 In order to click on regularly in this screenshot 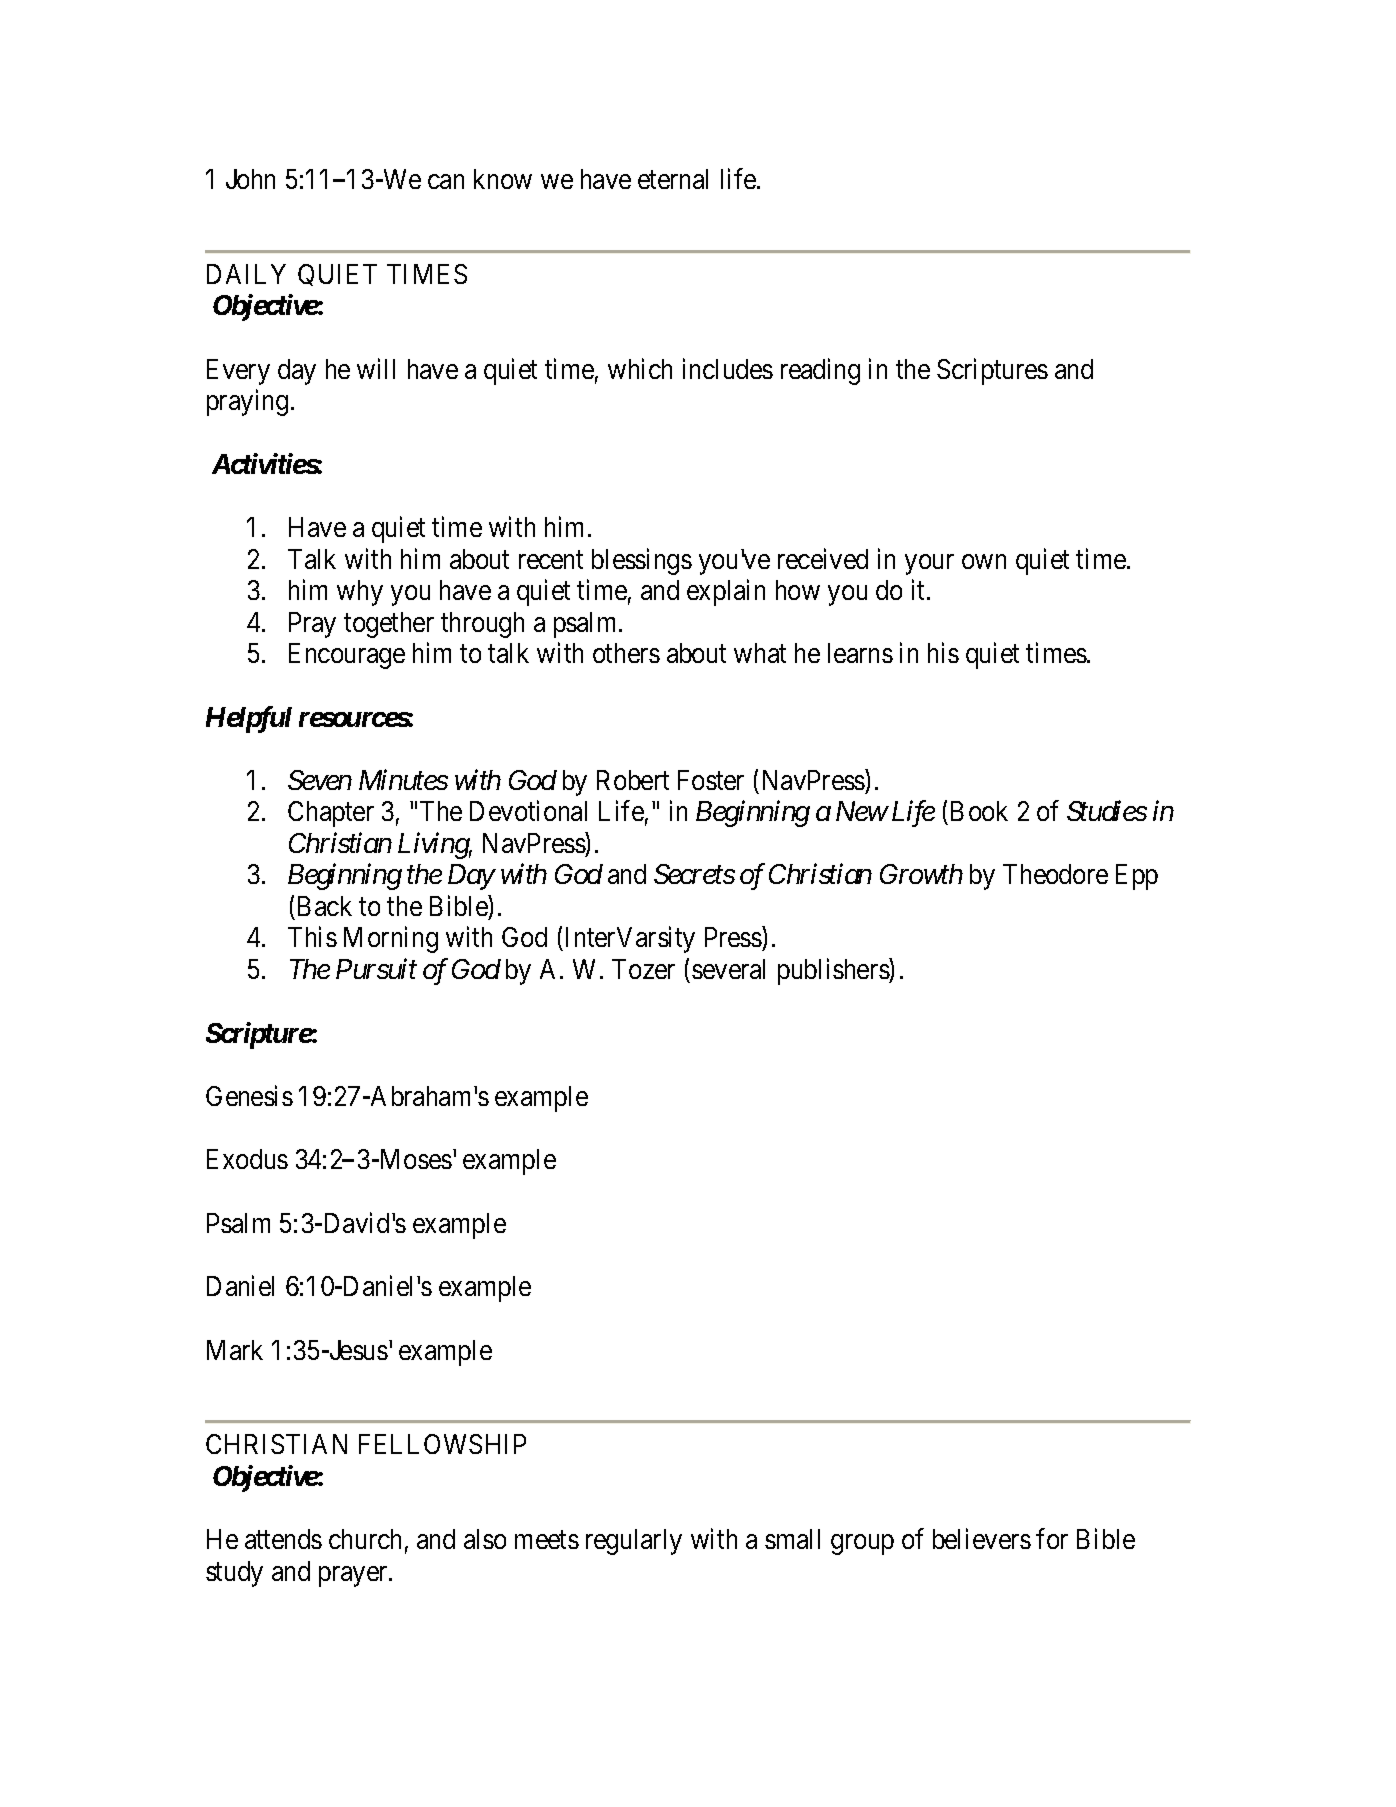, I will do `click(634, 1542)`.
